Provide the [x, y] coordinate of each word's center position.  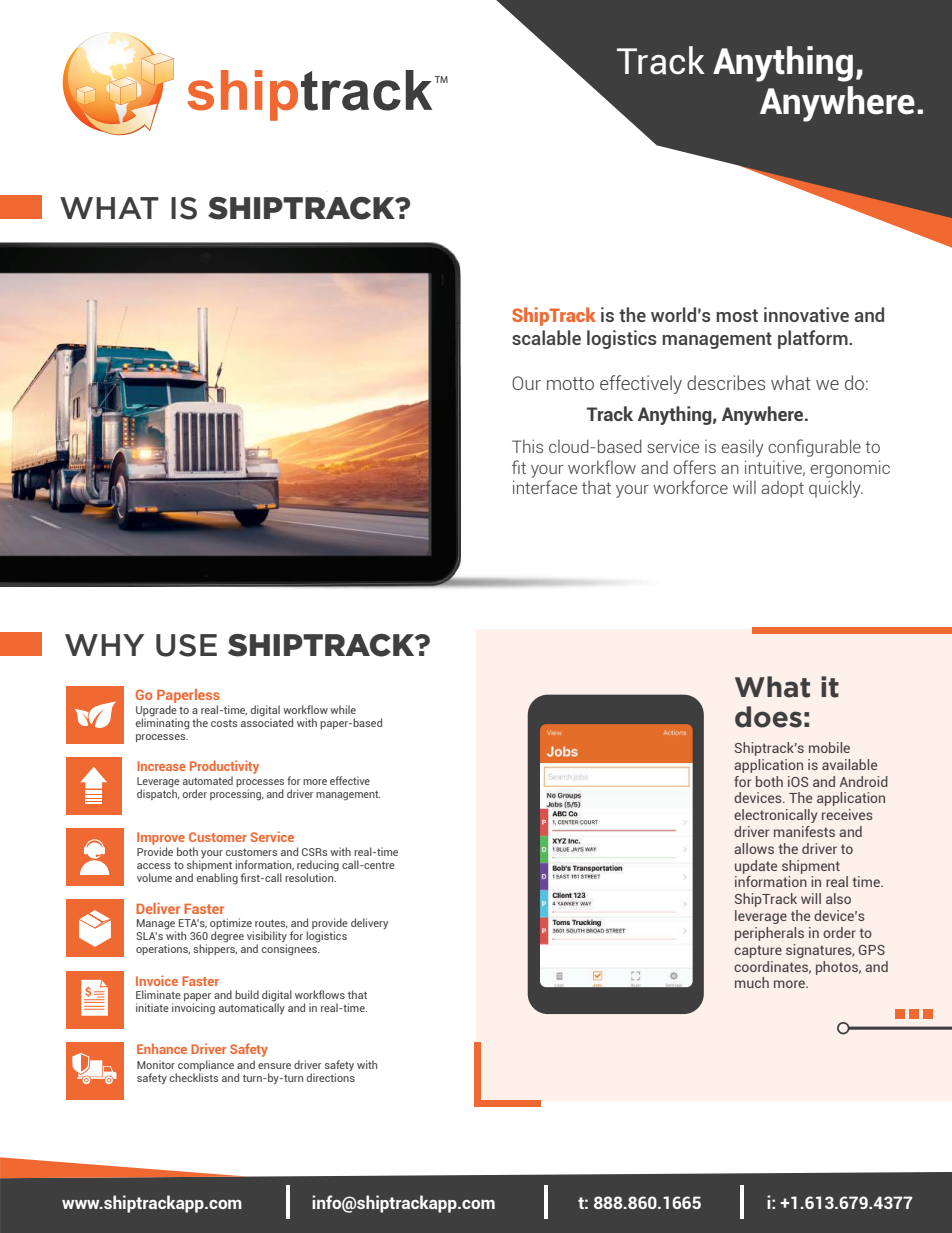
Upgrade [156, 712]
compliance [206, 1065]
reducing [318, 867]
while [343, 709]
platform [814, 339]
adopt [782, 489]
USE [186, 645]
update [756, 867]
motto [570, 383]
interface [545, 487]
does [768, 717]
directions [331, 1077]
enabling [217, 879]
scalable [546, 337]
